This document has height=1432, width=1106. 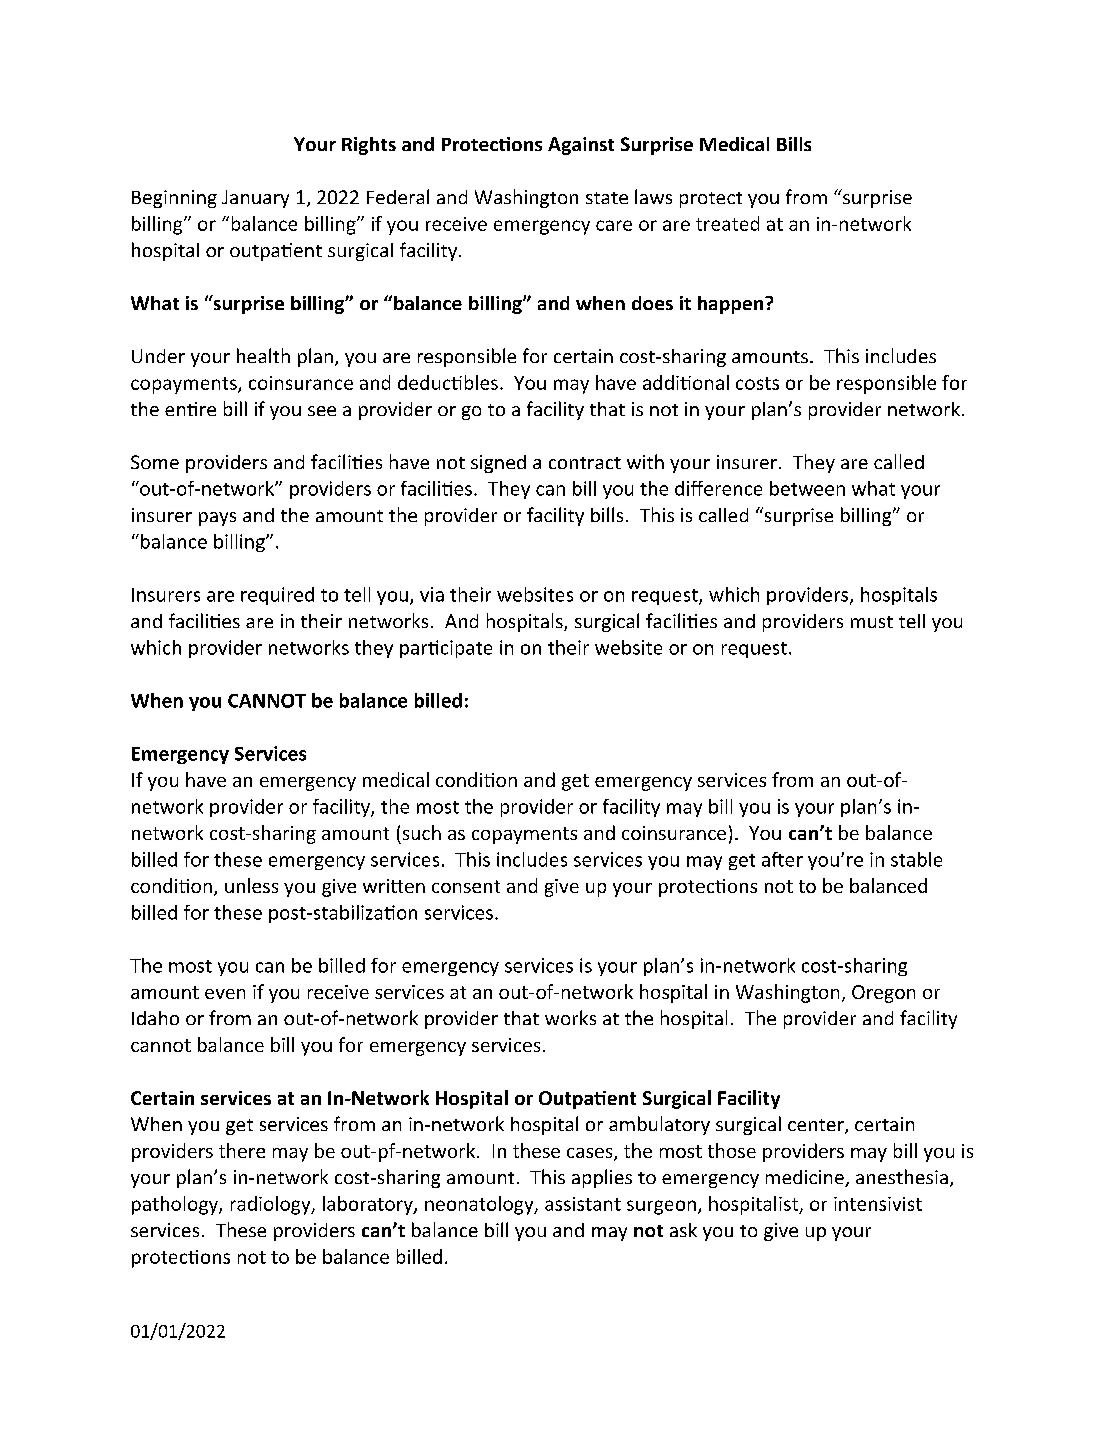 I want to click on treated, so click(x=727, y=223).
